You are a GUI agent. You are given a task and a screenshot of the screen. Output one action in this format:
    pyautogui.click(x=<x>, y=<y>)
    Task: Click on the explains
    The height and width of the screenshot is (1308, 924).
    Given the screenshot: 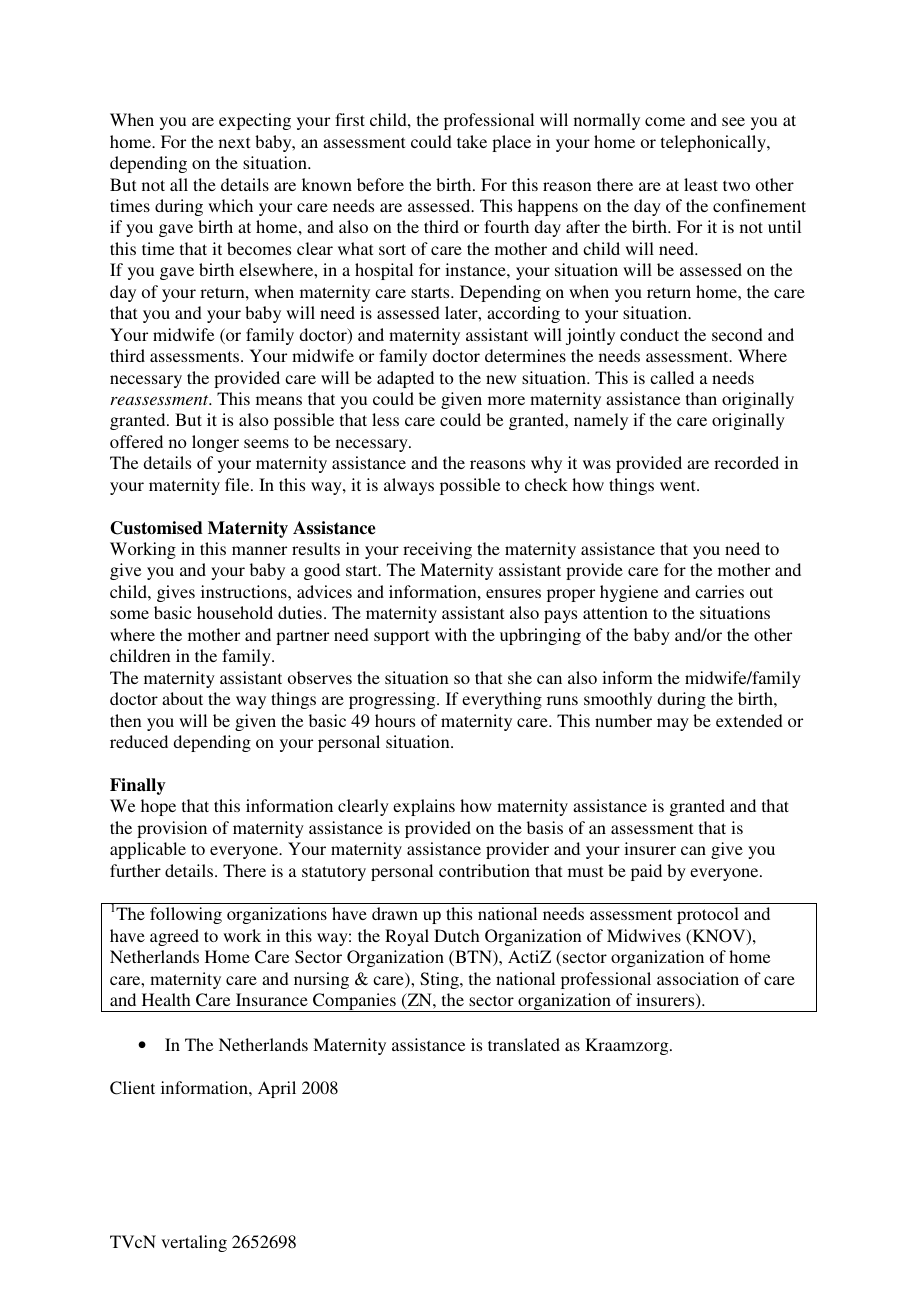 What is the action you would take?
    pyautogui.click(x=424, y=807)
